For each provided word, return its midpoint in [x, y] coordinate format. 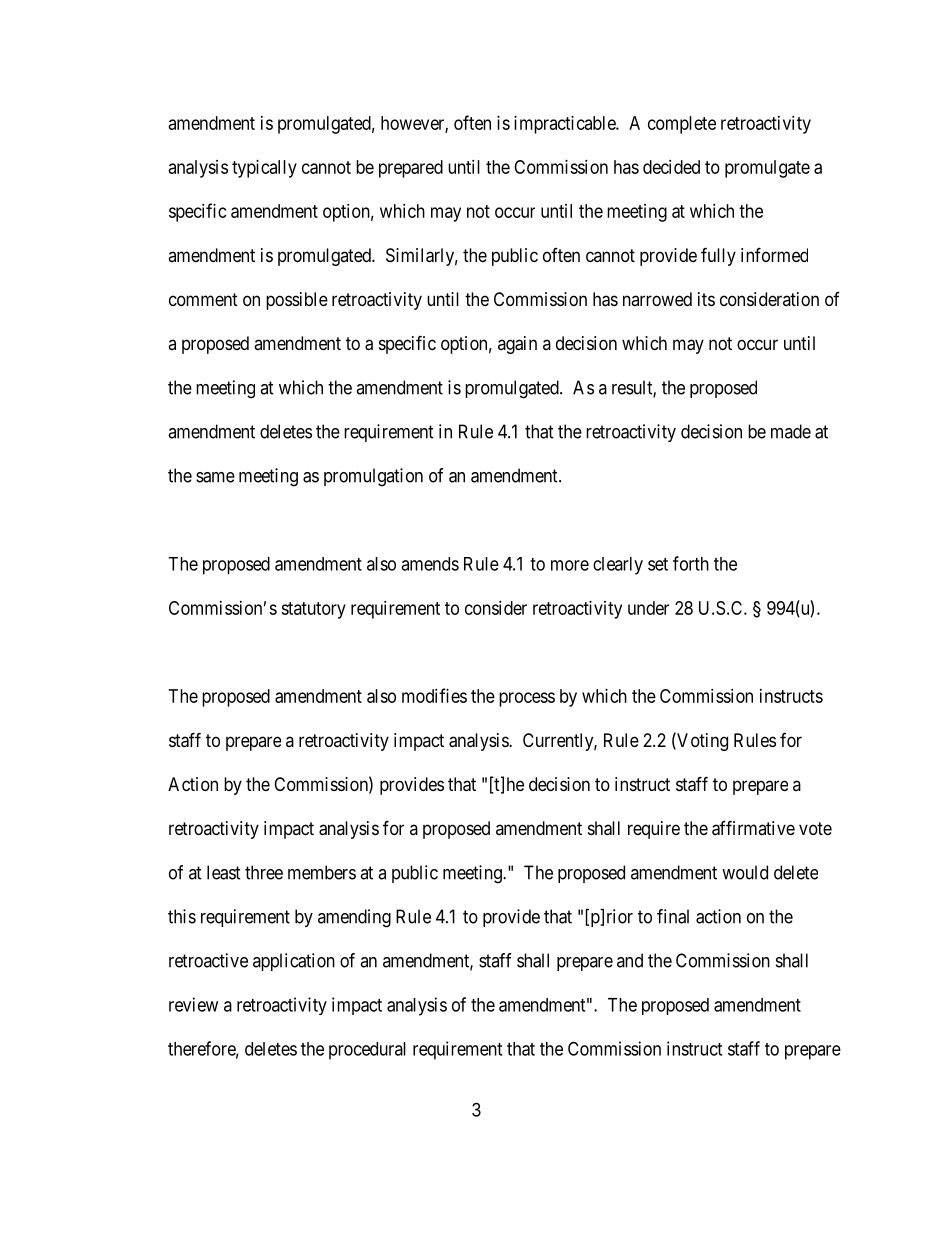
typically [264, 169]
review [193, 1004]
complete [682, 125]
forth [691, 563]
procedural [367, 1051]
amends [430, 564]
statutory [313, 610]
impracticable [565, 125]
